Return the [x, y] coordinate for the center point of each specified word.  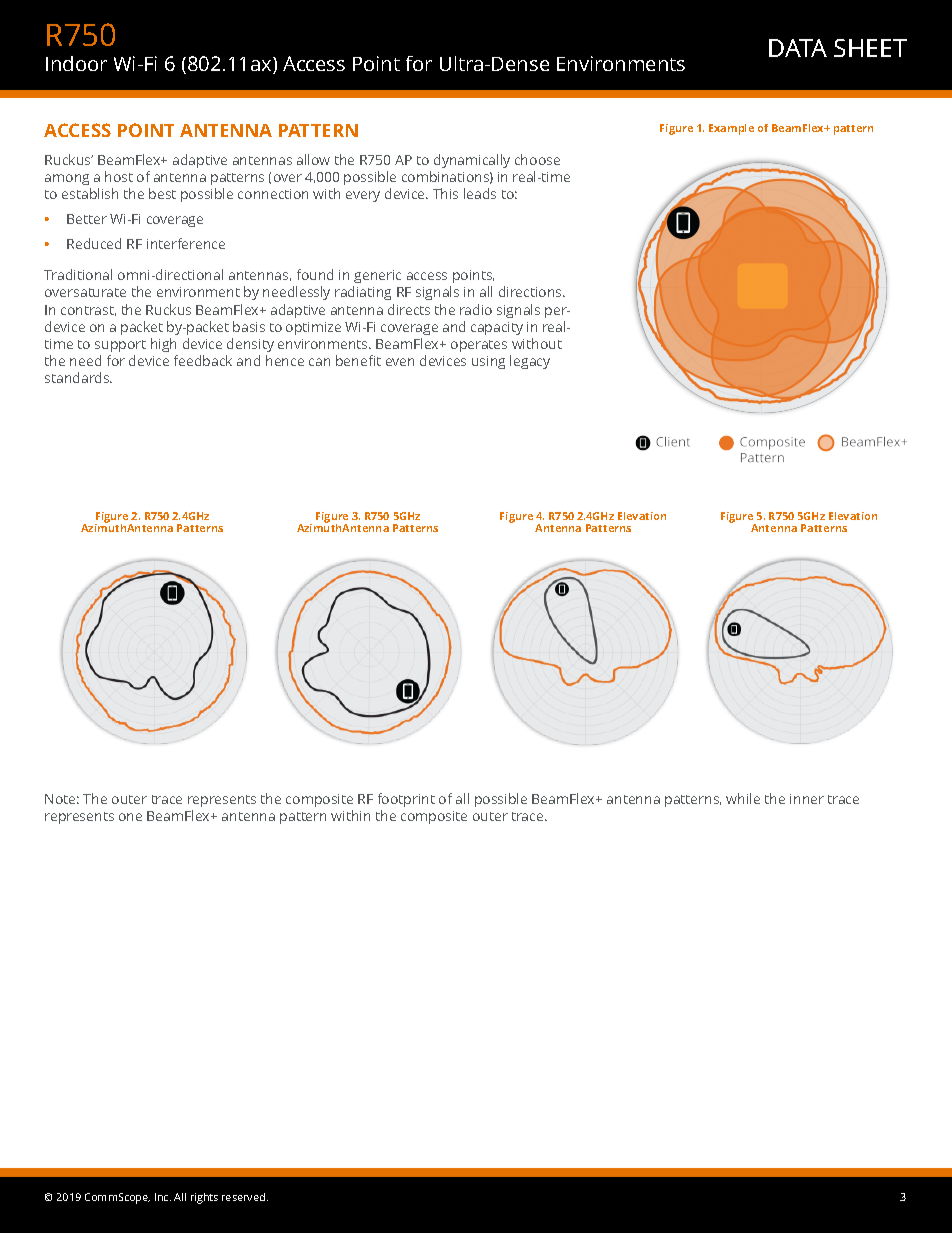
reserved [245, 1197]
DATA [798, 48]
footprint [406, 802]
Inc [163, 1197]
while [743, 798]
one [130, 817]
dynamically [472, 161]
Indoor [76, 63]
